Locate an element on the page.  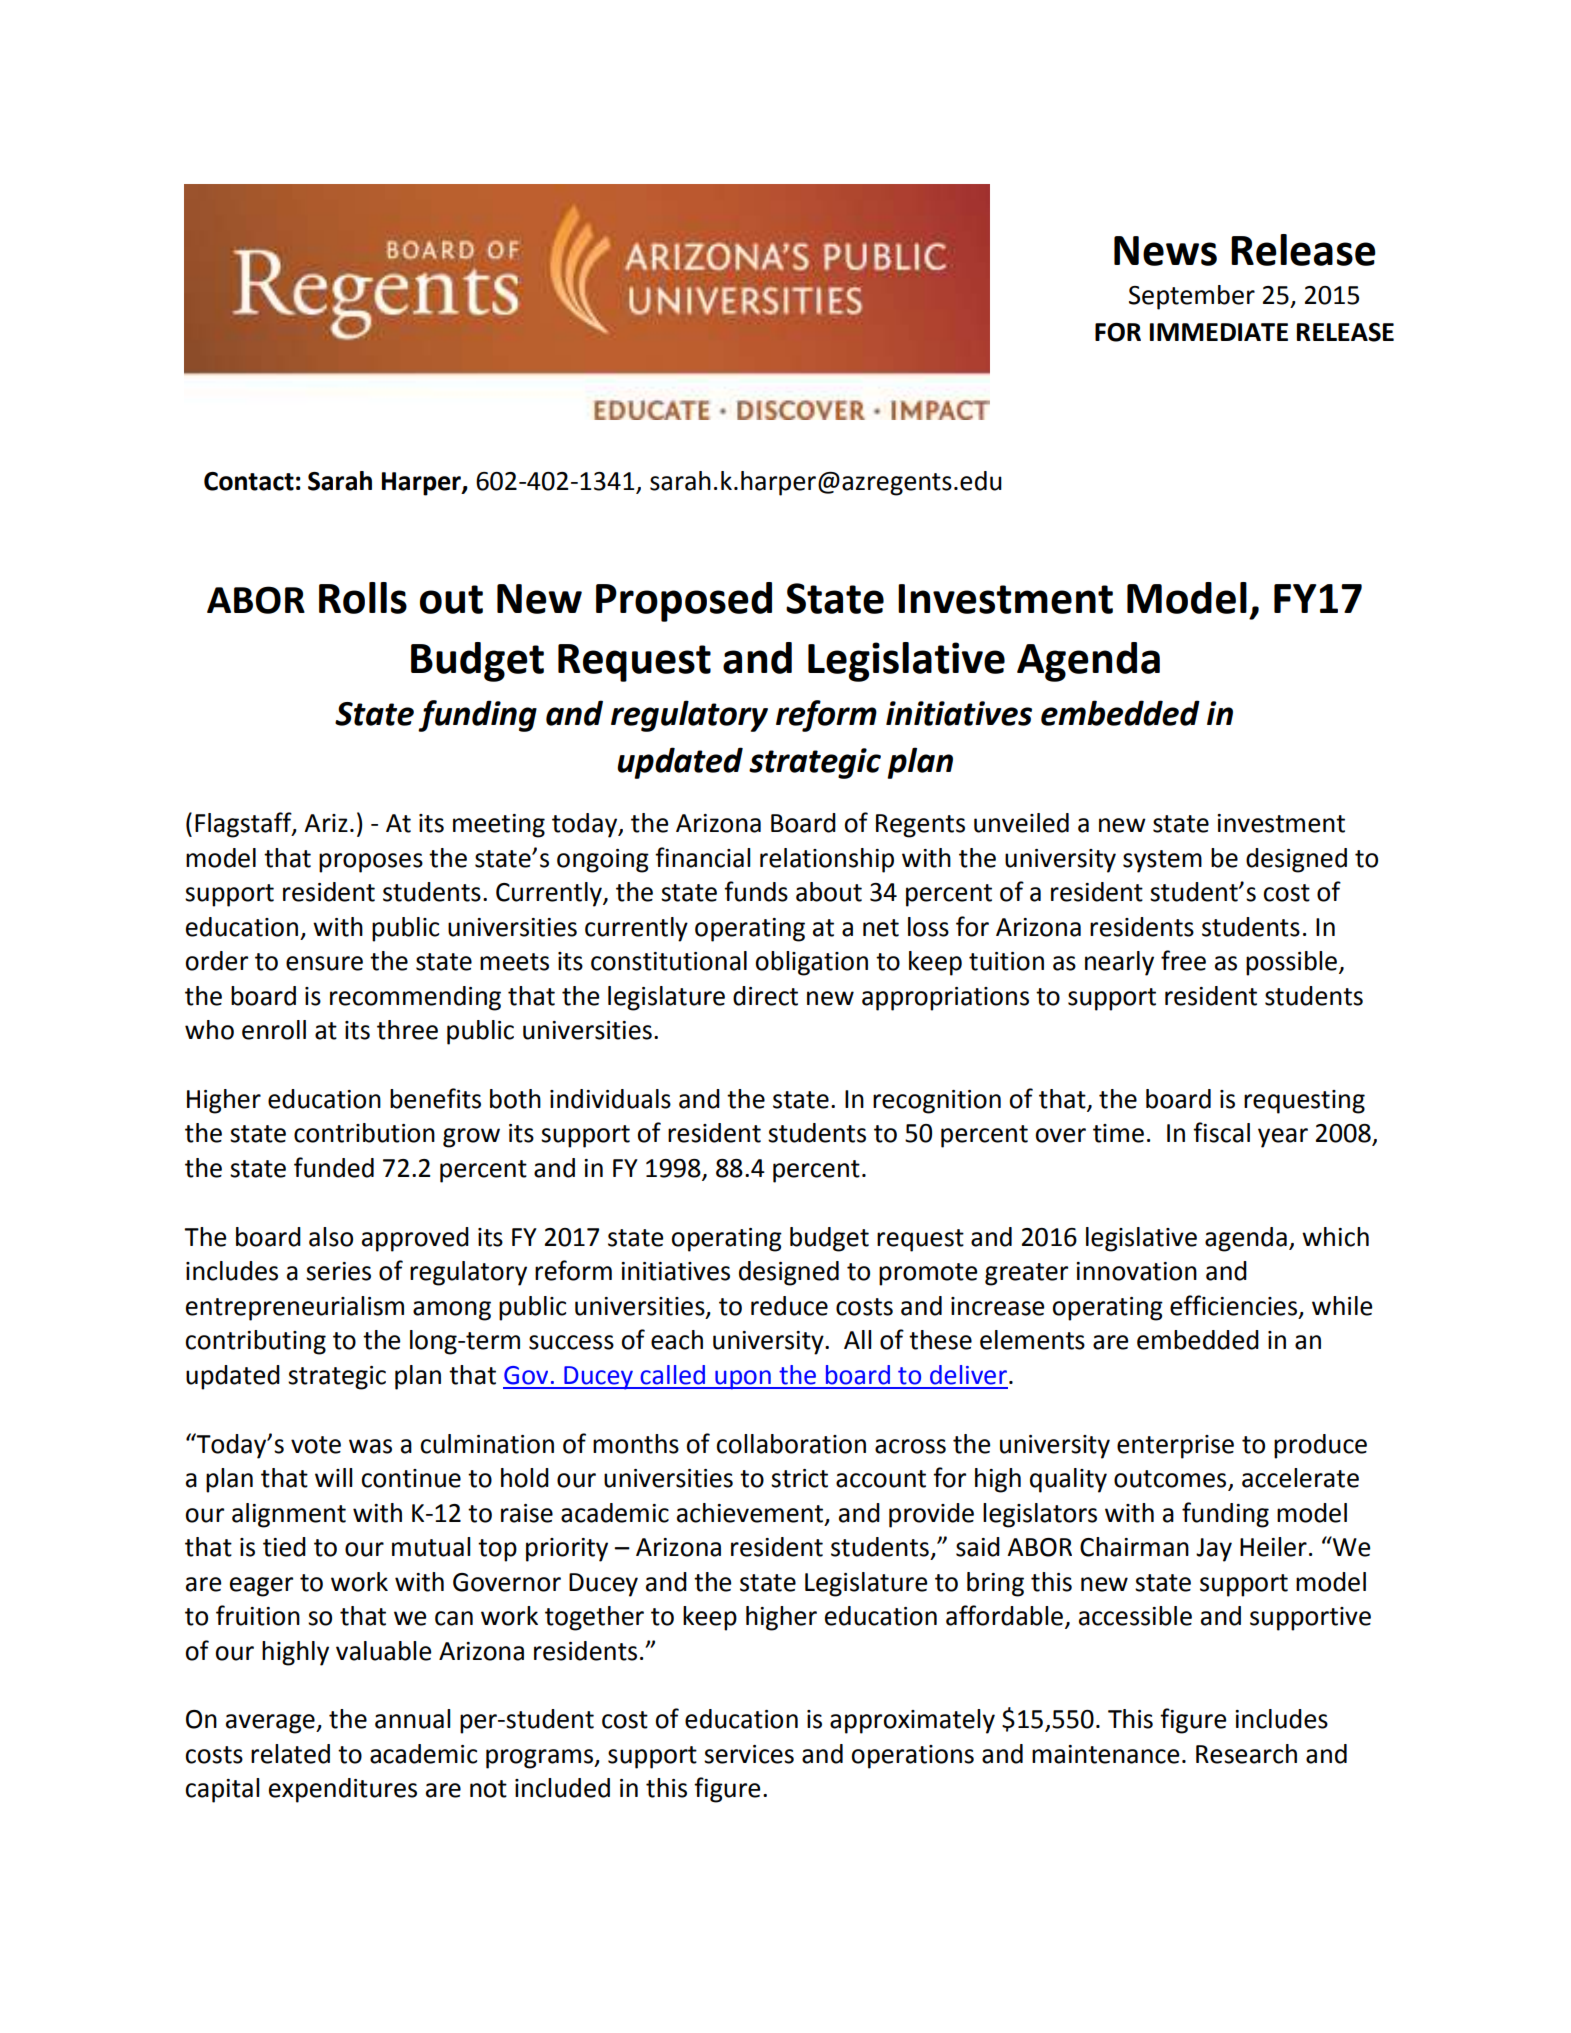
Research is located at coordinates (1246, 1754).
